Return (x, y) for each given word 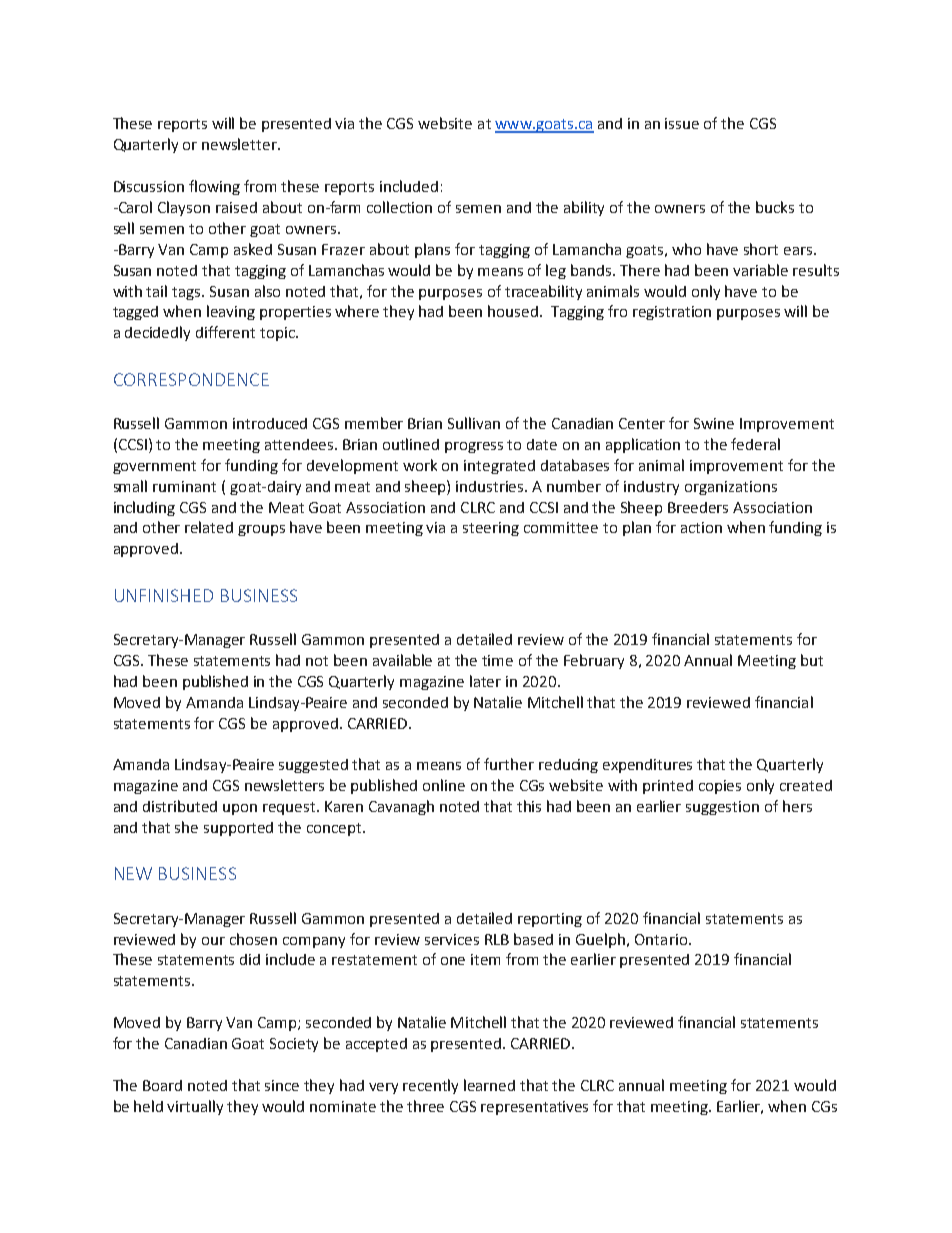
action (701, 527)
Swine (714, 423)
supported (238, 829)
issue (682, 123)
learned (489, 1085)
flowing (214, 187)
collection (399, 207)
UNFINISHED (164, 595)
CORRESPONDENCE (191, 379)
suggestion (722, 808)
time (497, 660)
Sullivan (474, 423)
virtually (195, 1107)
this (529, 806)
